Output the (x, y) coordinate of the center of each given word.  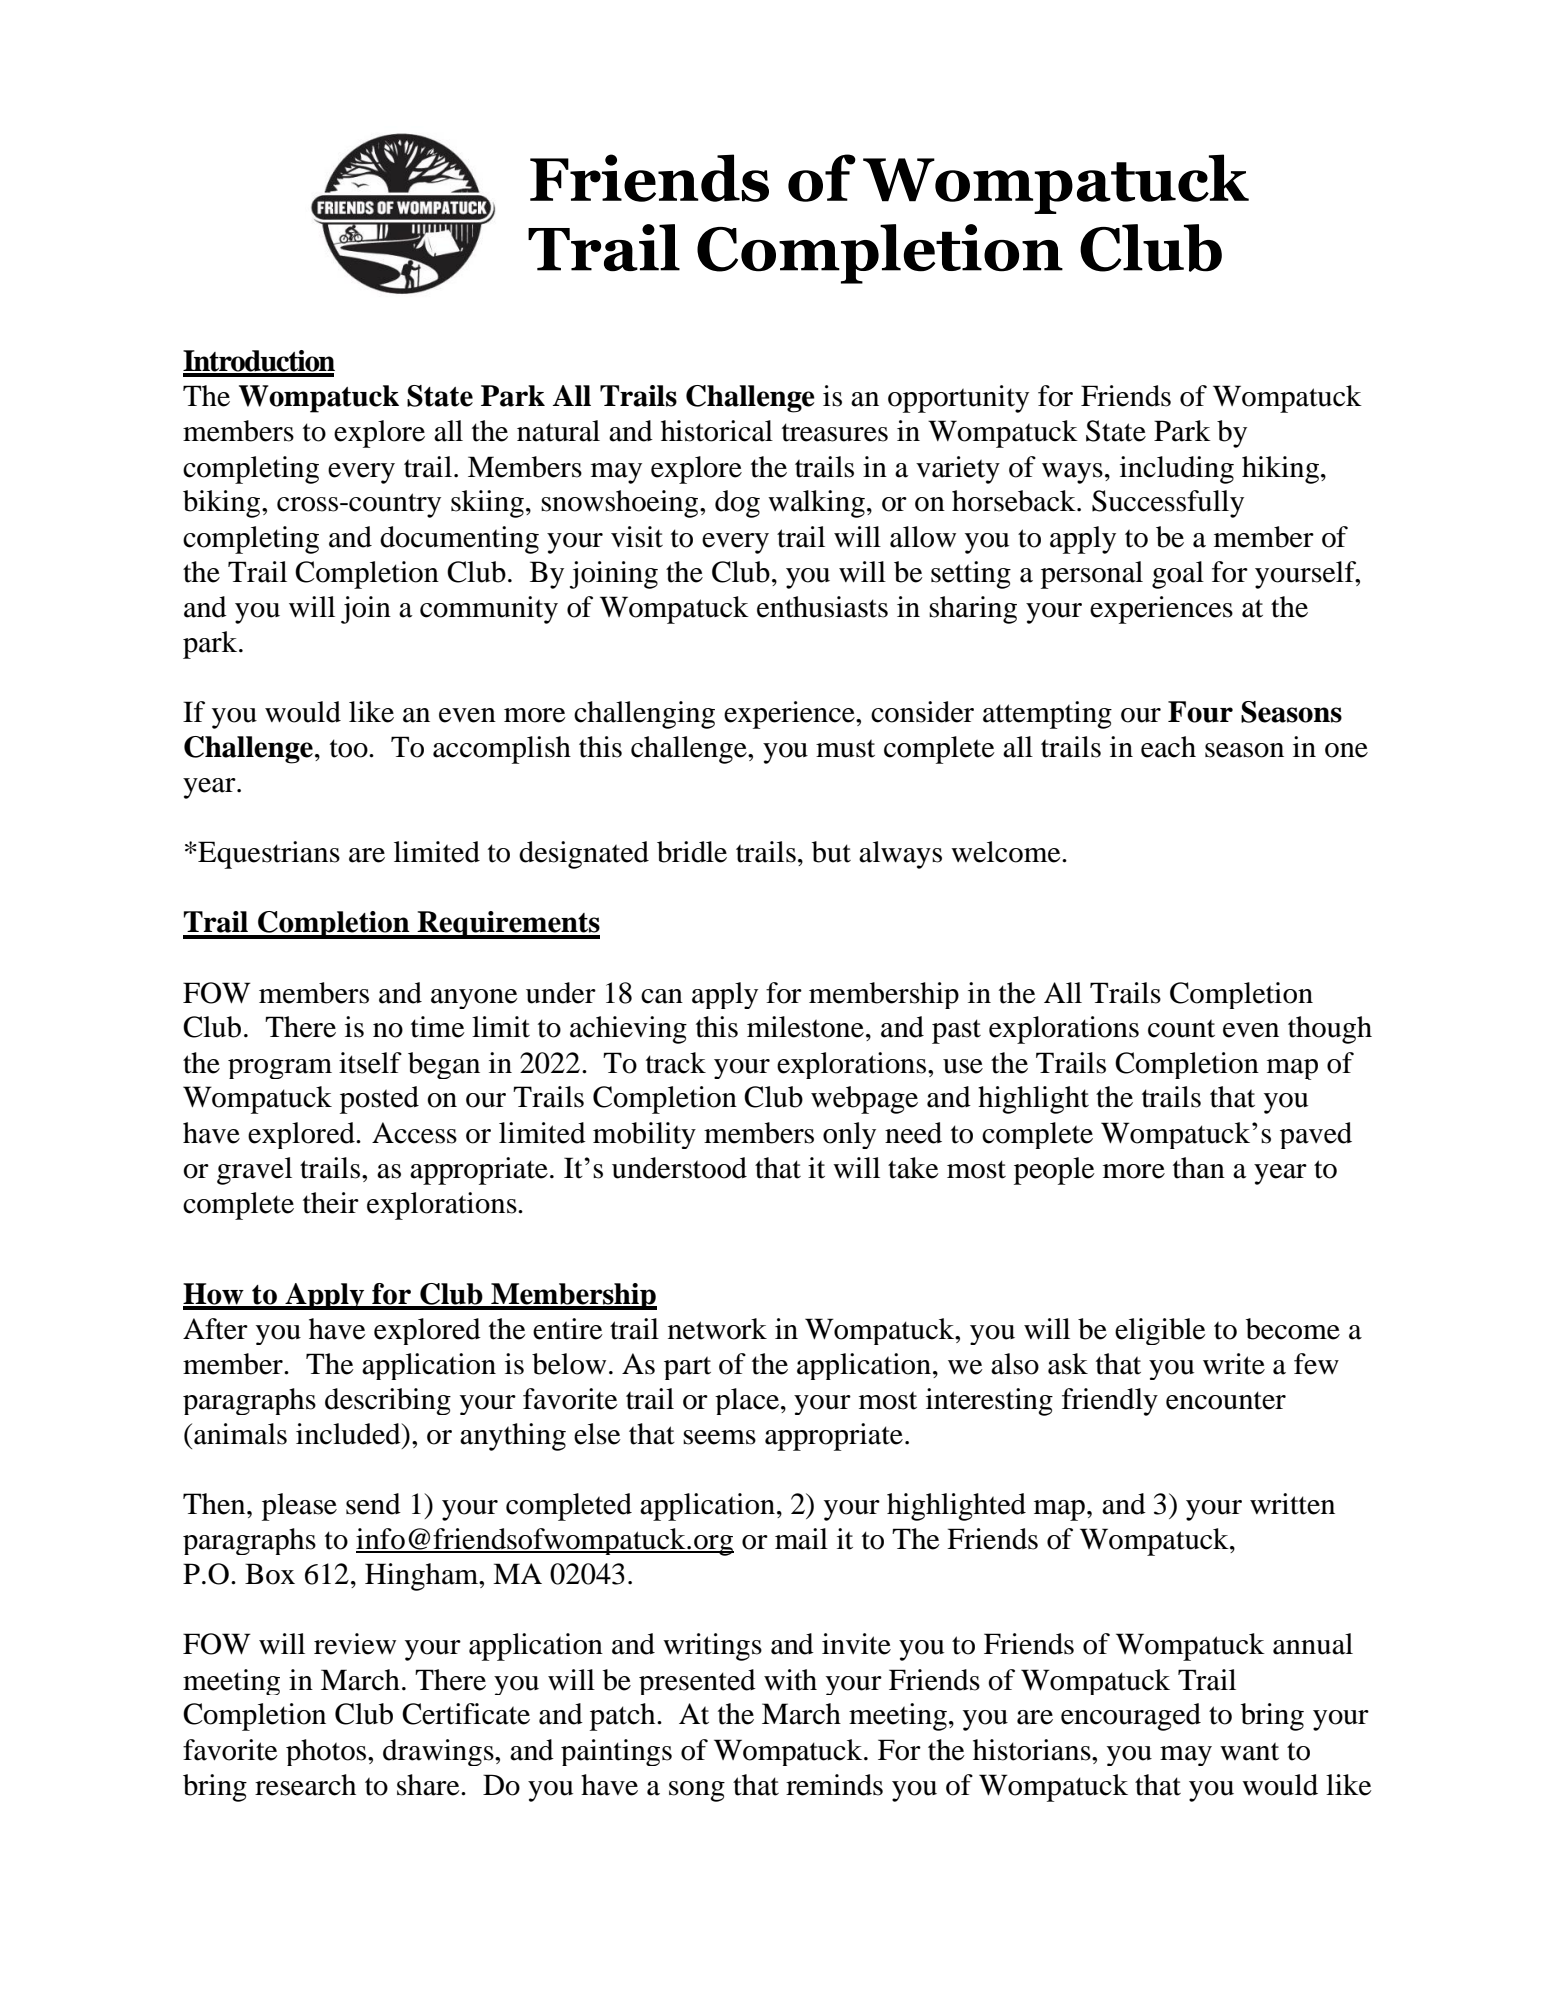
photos (327, 1752)
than (1199, 1168)
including (1177, 470)
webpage (864, 1100)
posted (379, 1100)
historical (717, 431)
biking (223, 504)
